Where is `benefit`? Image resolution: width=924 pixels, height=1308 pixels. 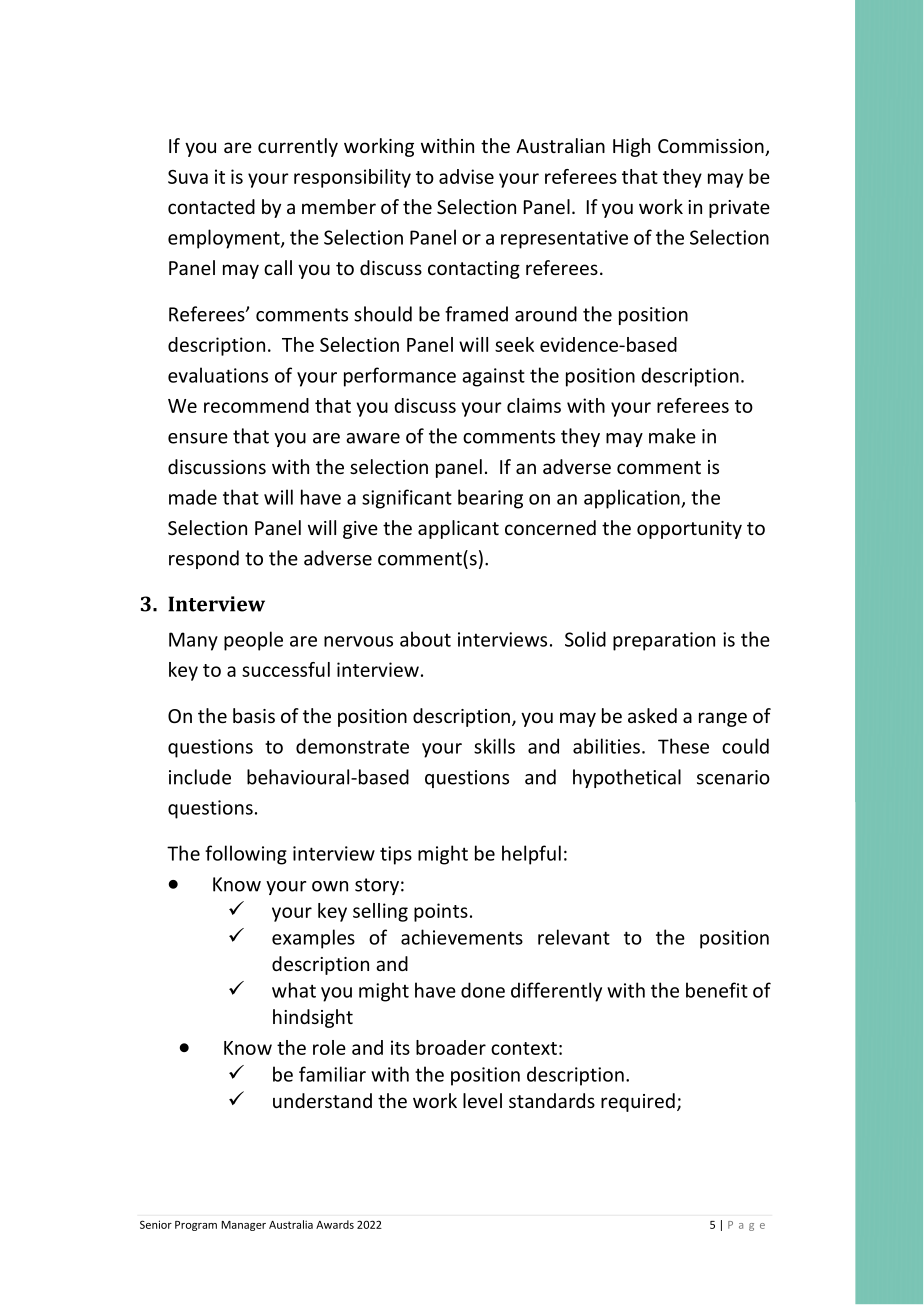
benefit is located at coordinates (717, 990).
